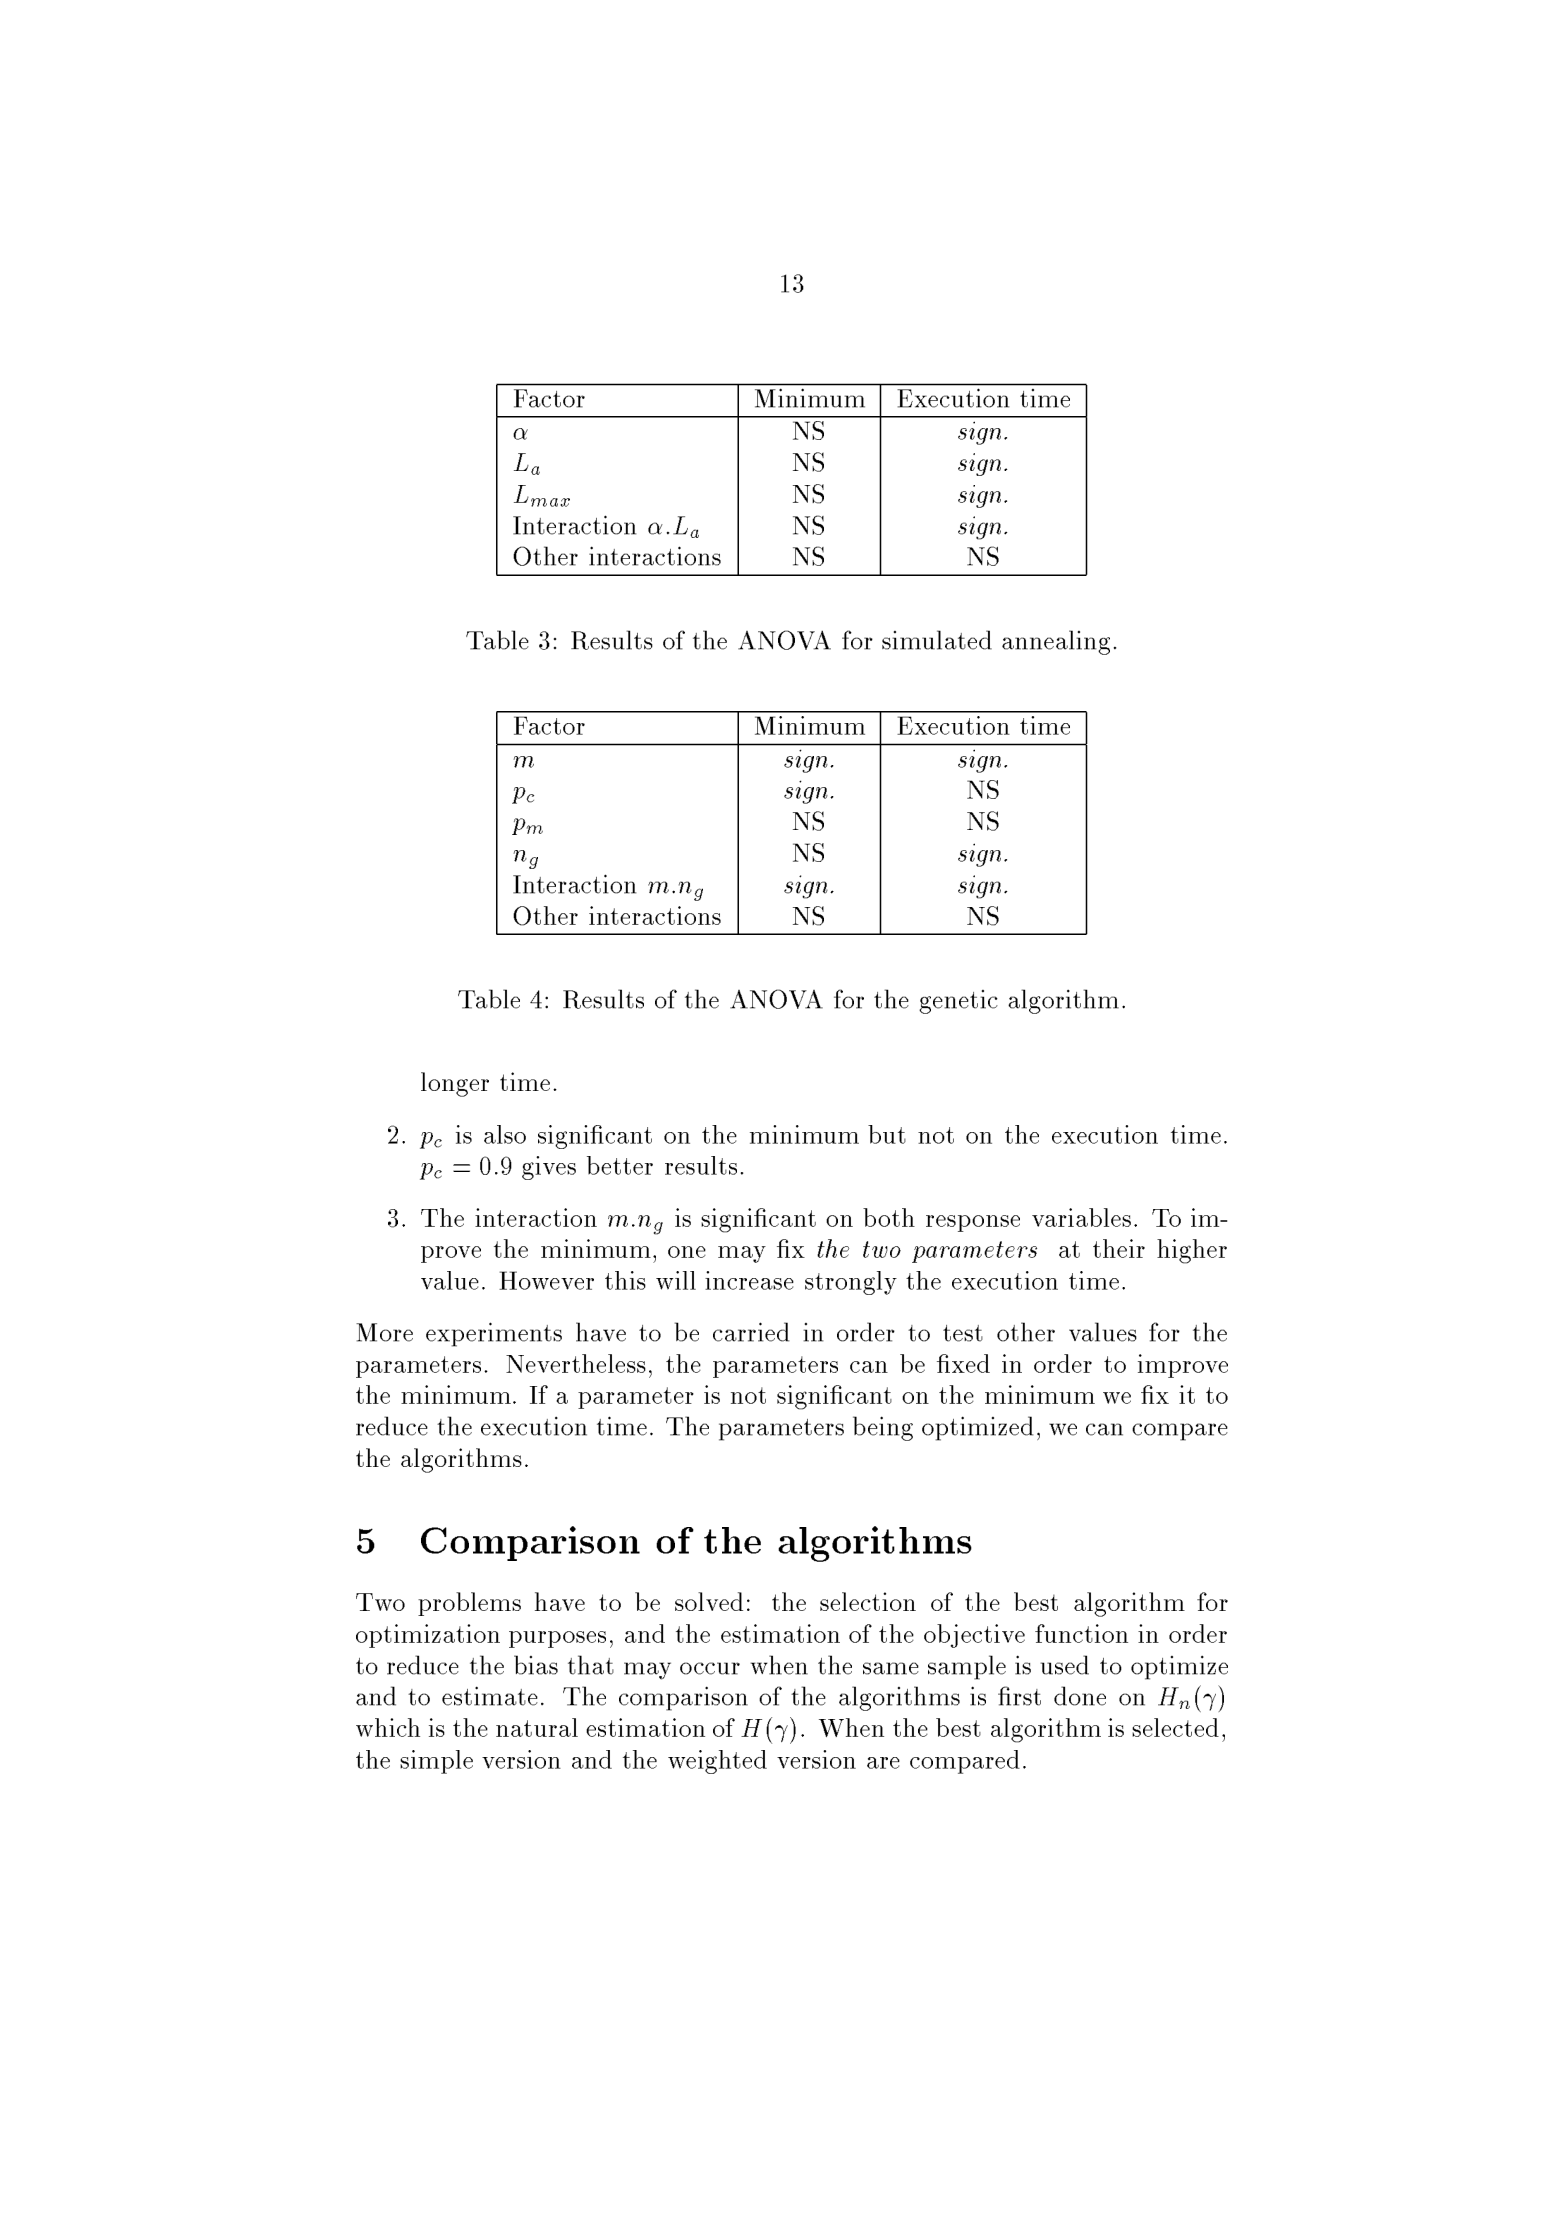  Describe the element at coordinates (937, 640) in the screenshot. I see `simulated` at that location.
